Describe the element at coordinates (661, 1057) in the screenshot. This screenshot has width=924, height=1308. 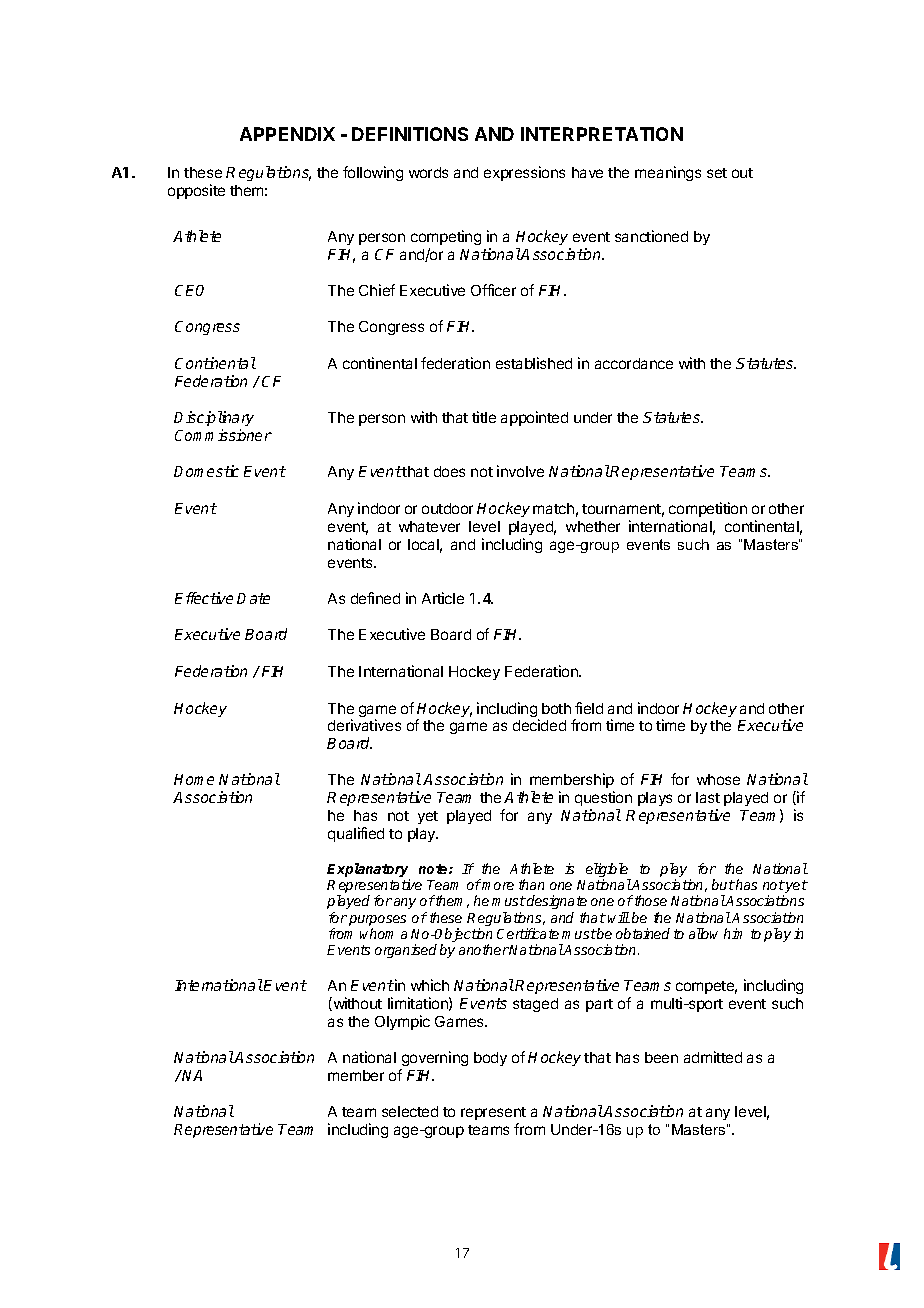
I see `been` at that location.
